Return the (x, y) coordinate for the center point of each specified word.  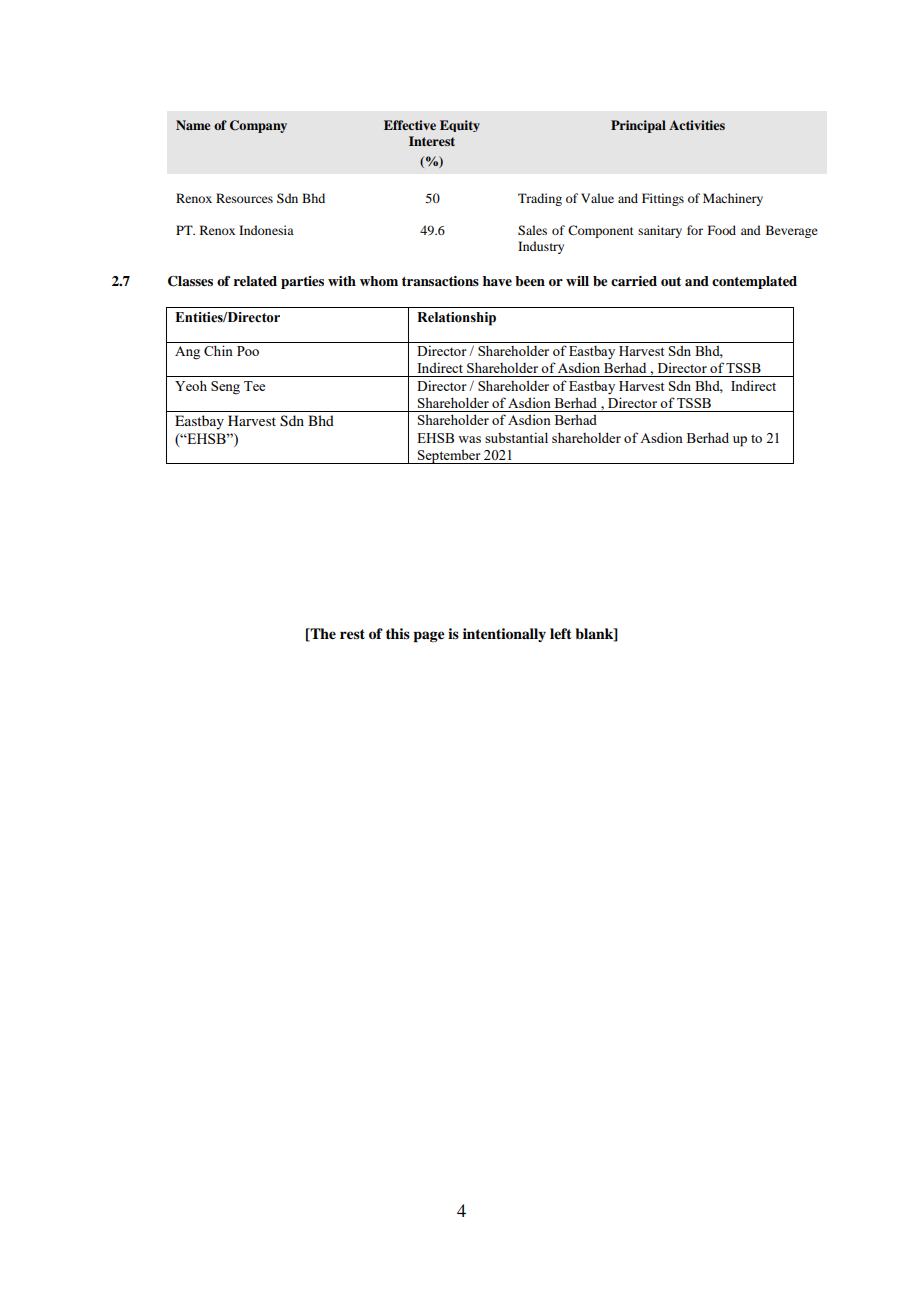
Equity (460, 126)
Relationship (456, 319)
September (449, 456)
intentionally (504, 635)
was (469, 439)
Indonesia (266, 230)
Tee (254, 386)
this (398, 633)
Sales (532, 230)
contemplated (754, 282)
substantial (516, 437)
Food (722, 230)
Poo (248, 351)
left (561, 633)
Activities (697, 125)
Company (258, 126)
